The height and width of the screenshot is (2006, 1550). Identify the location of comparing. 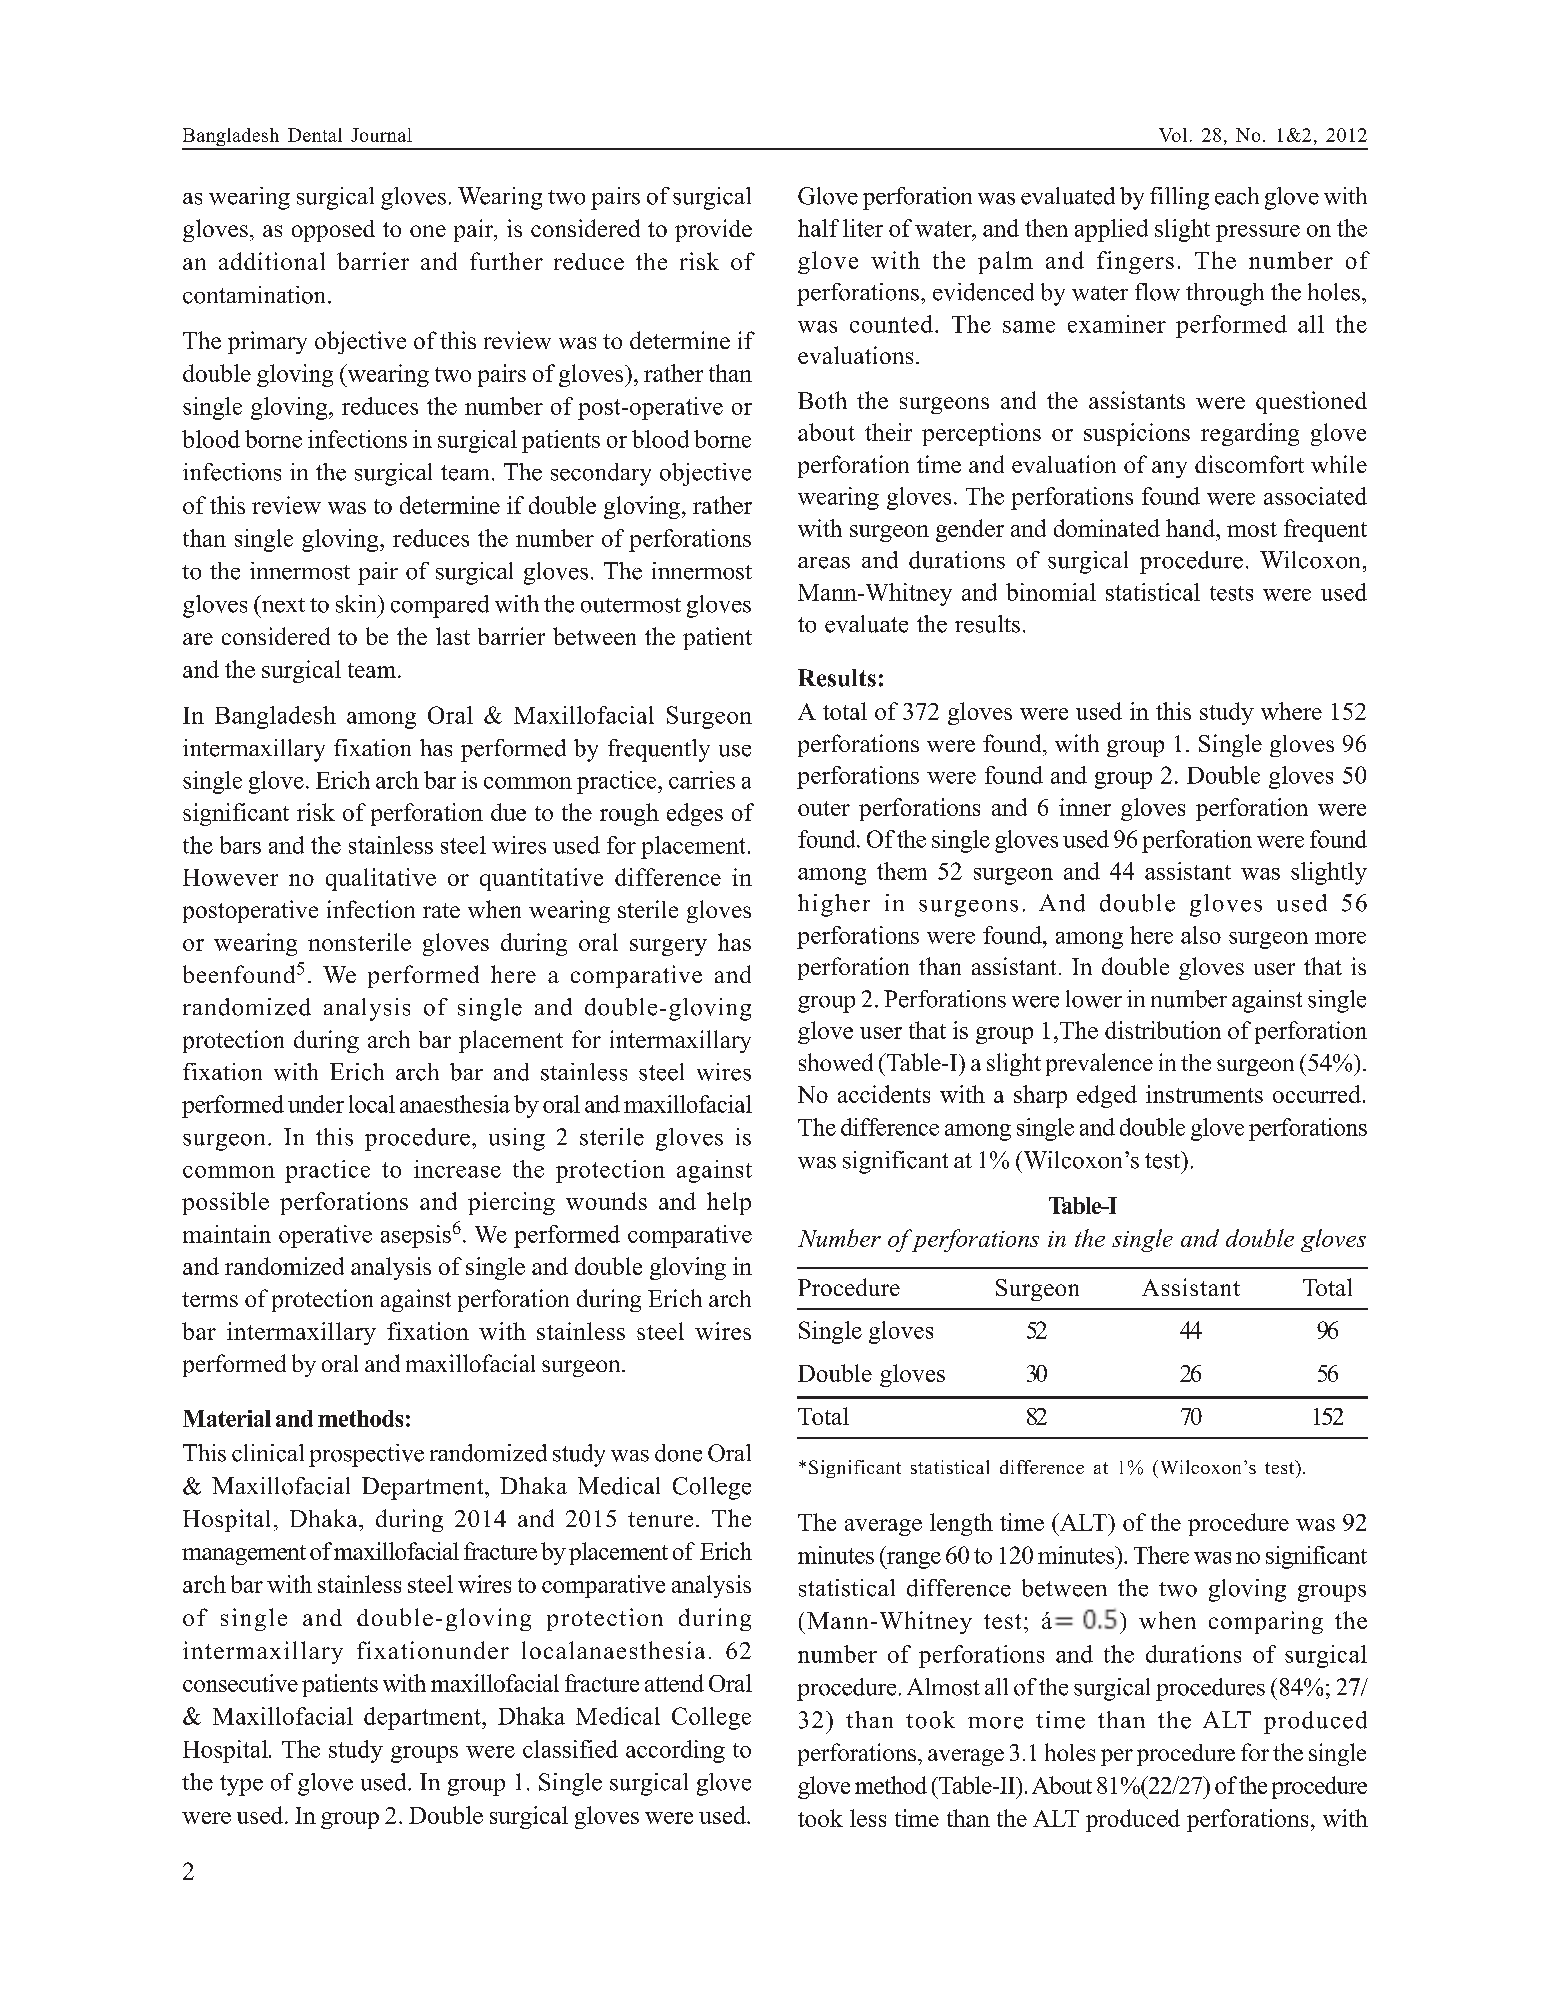
(1266, 1622).
